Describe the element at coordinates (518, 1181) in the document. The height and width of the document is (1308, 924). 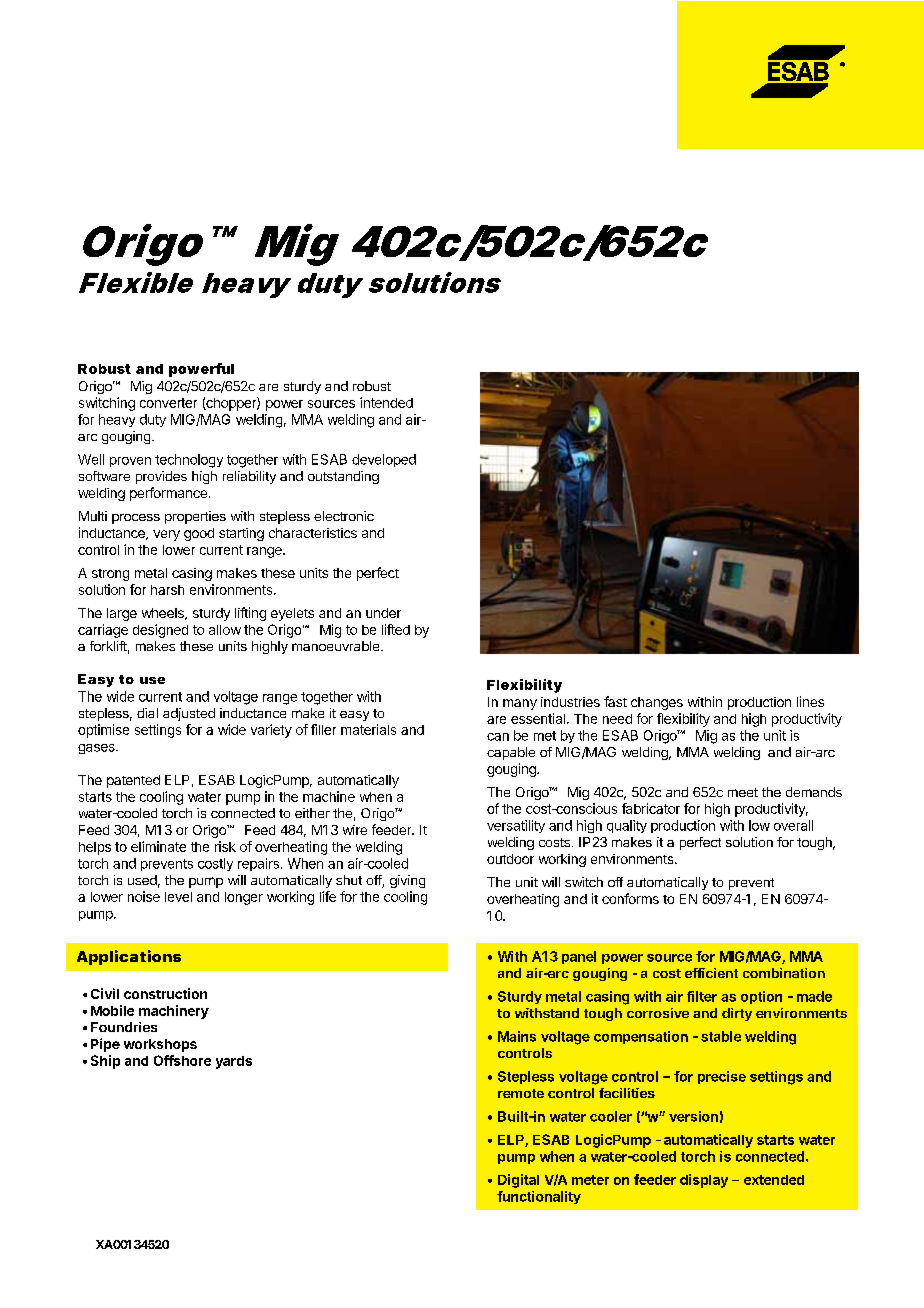
I see `Digital` at that location.
